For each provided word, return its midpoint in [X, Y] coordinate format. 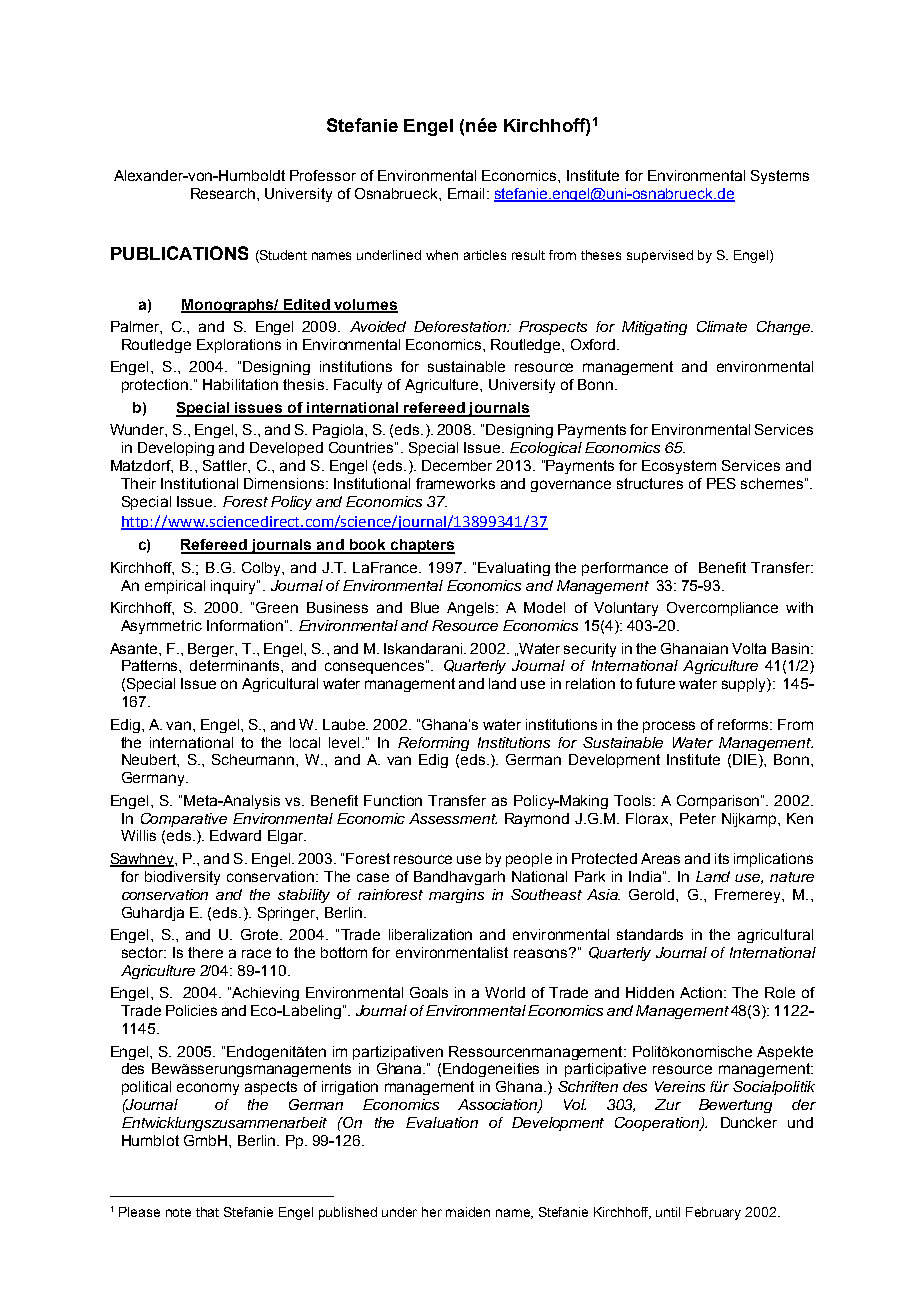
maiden [468, 1212]
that [207, 1212]
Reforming [433, 744]
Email [466, 193]
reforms [745, 724]
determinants [236, 665]
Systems [780, 177]
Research [224, 193]
